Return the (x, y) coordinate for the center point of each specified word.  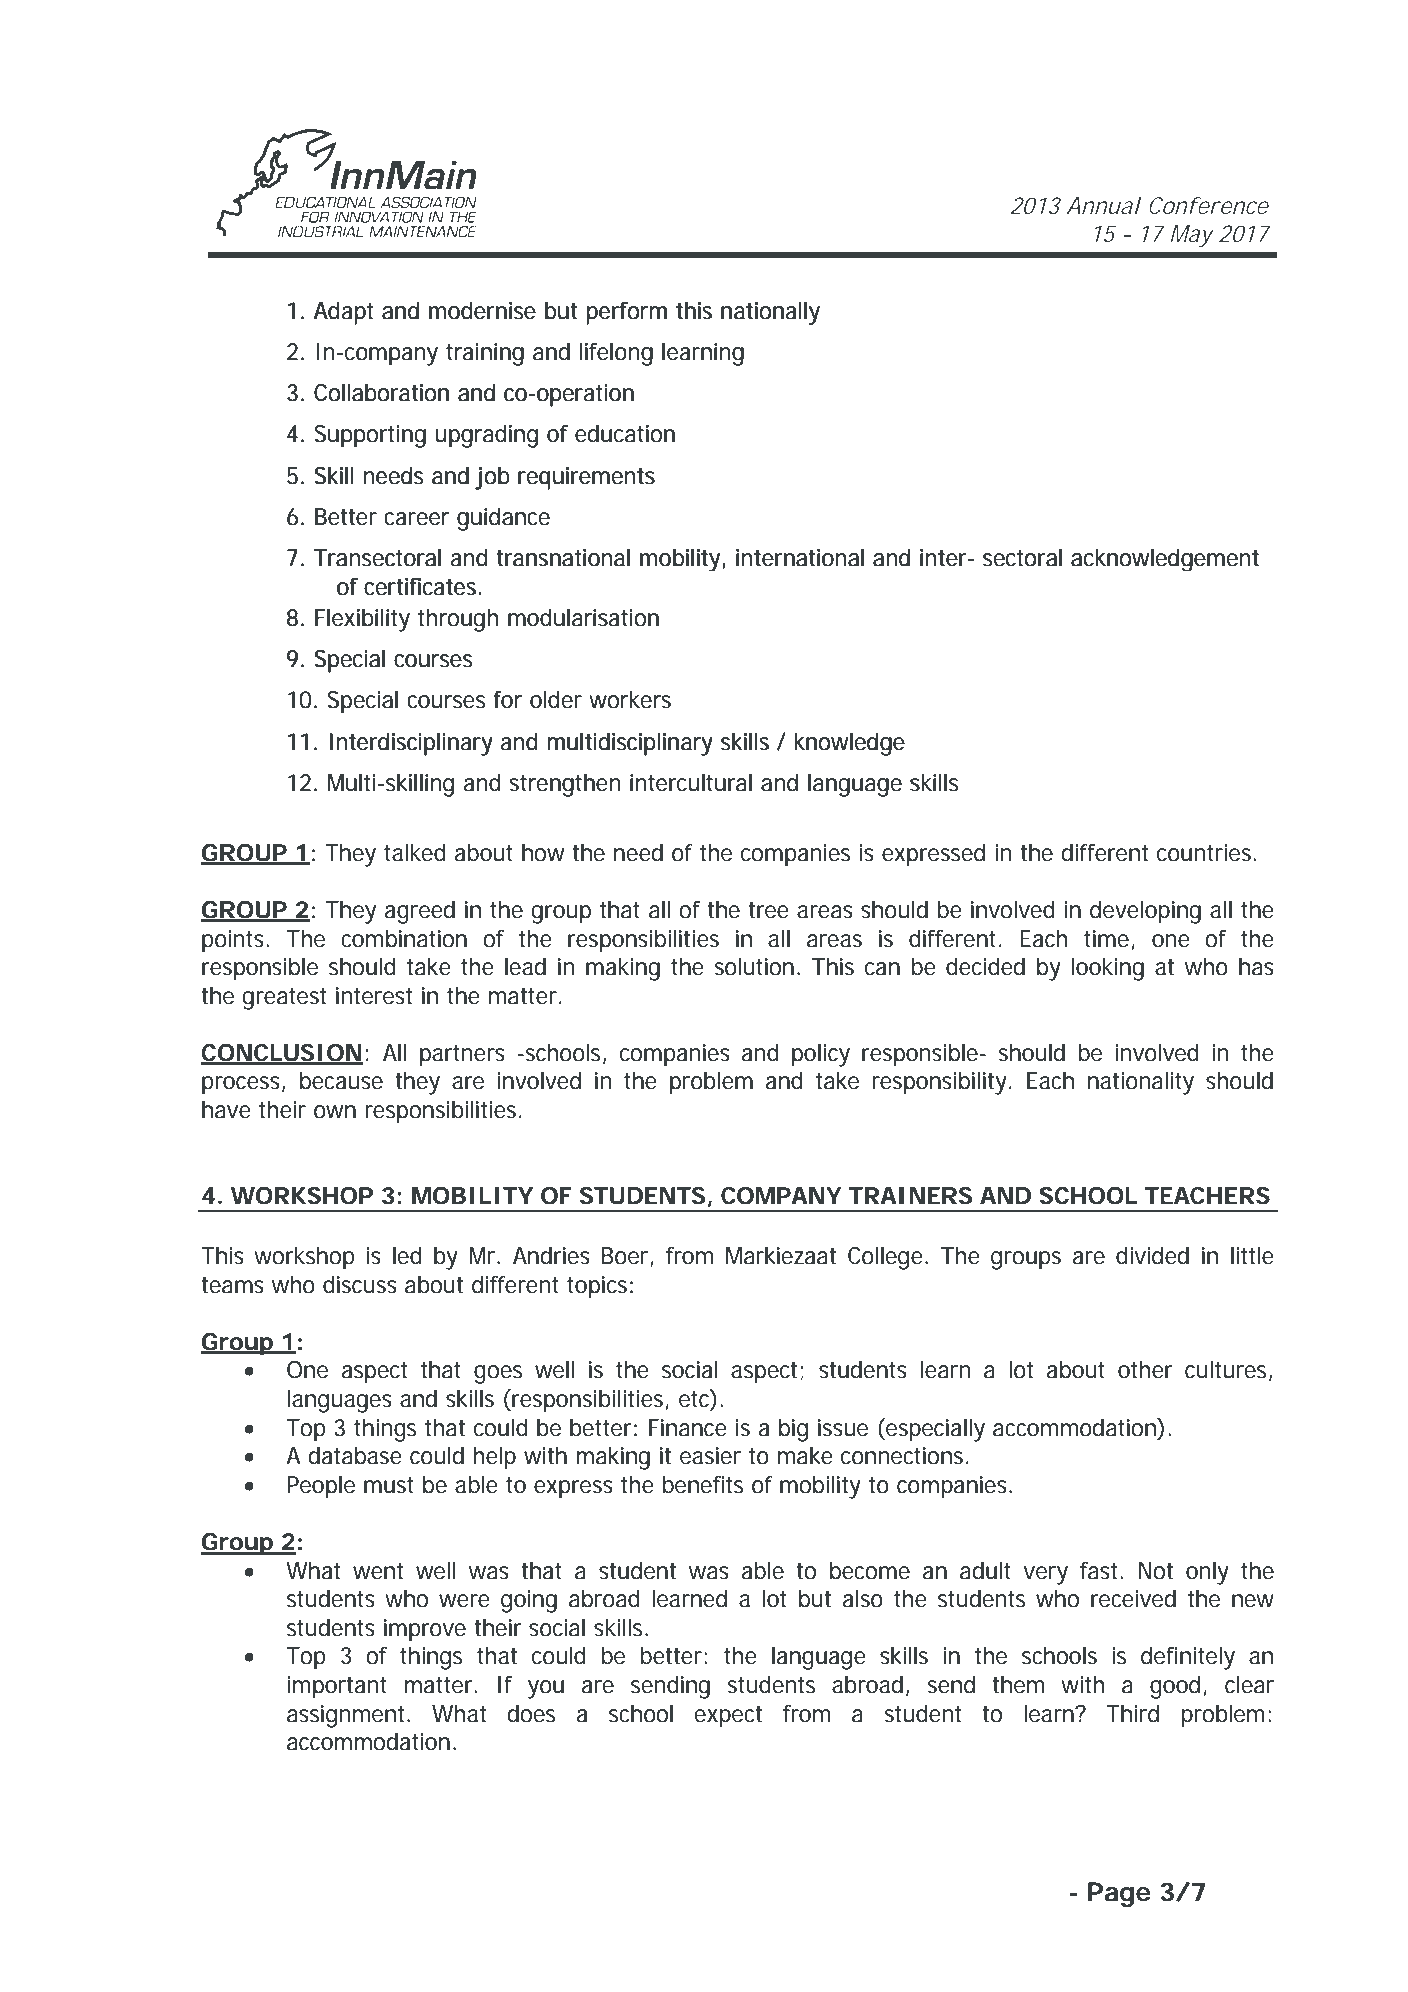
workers (630, 700)
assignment (348, 1716)
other (1145, 1370)
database (355, 1456)
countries (1206, 853)
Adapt (343, 313)
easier (710, 1456)
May (1192, 236)
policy (821, 1055)
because (341, 1081)
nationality (1141, 1083)
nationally (770, 313)
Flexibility (362, 620)
